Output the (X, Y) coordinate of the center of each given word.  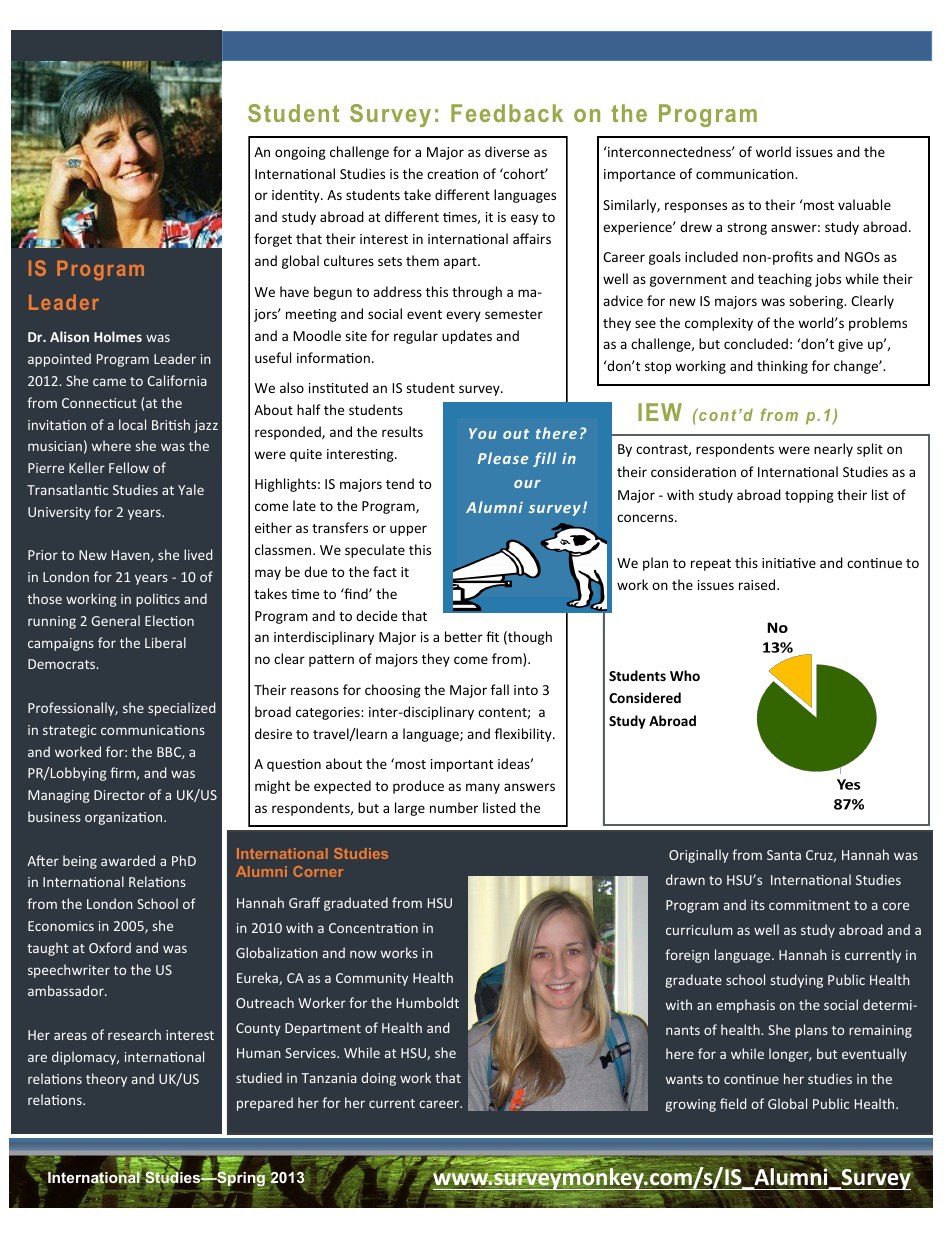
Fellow (129, 467)
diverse (507, 151)
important (462, 765)
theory (106, 1080)
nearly (833, 450)
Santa (784, 855)
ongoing (300, 153)
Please (503, 458)
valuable (864, 204)
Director (119, 795)
